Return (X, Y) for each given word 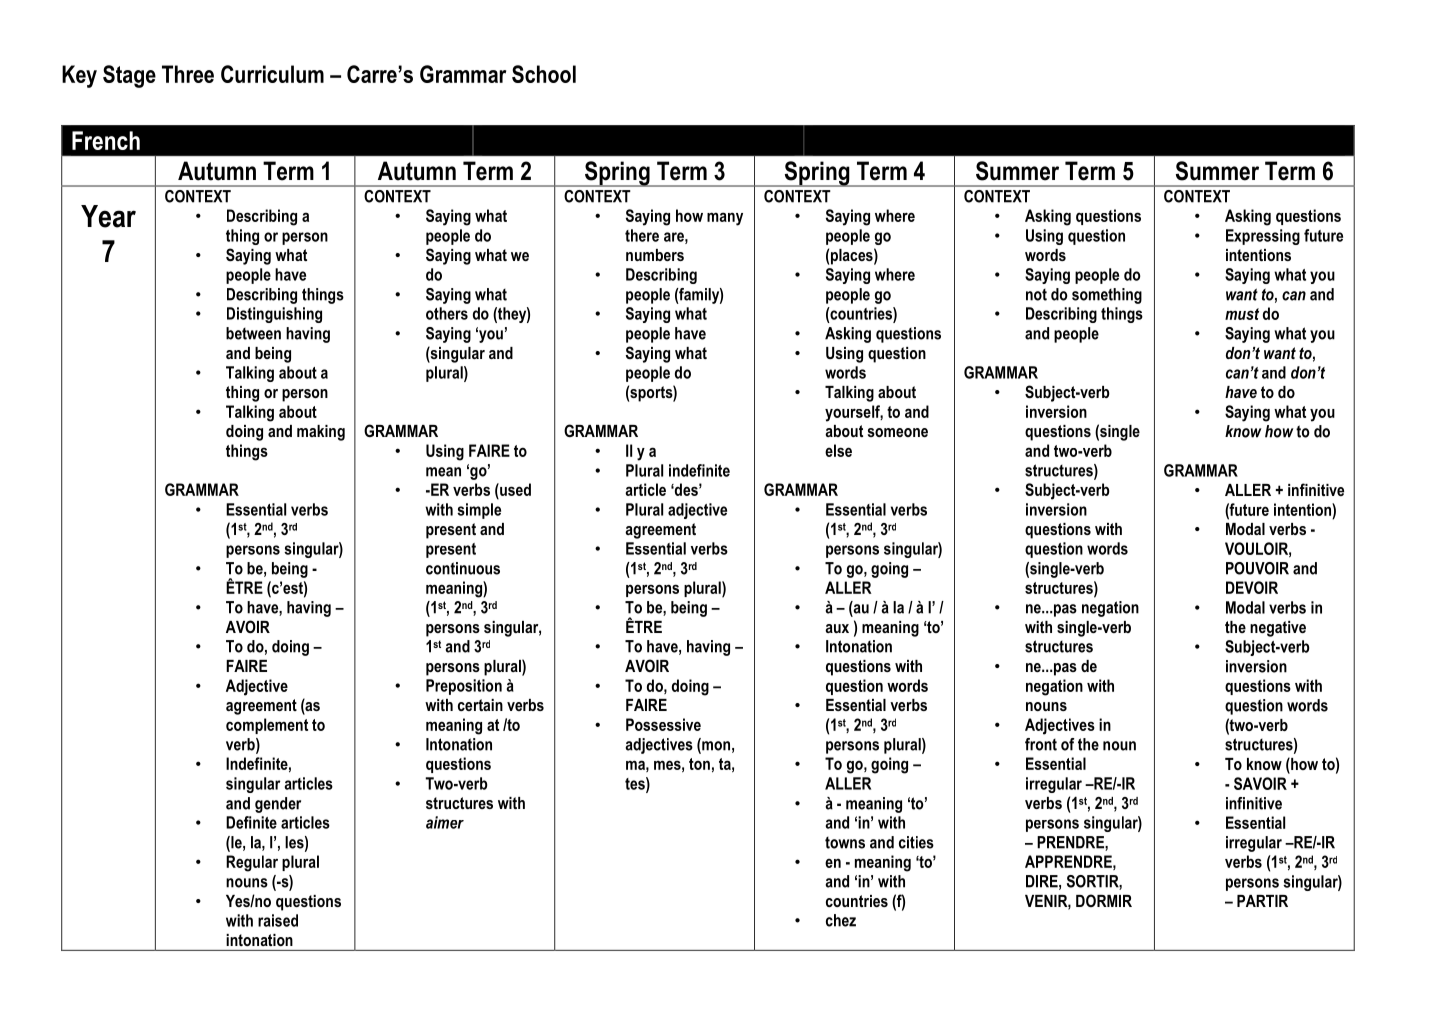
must (1242, 314)
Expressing (1263, 237)
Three (188, 74)
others (447, 313)
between (253, 333)
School (544, 74)
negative (1278, 629)
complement (267, 726)
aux (837, 628)
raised (278, 920)
